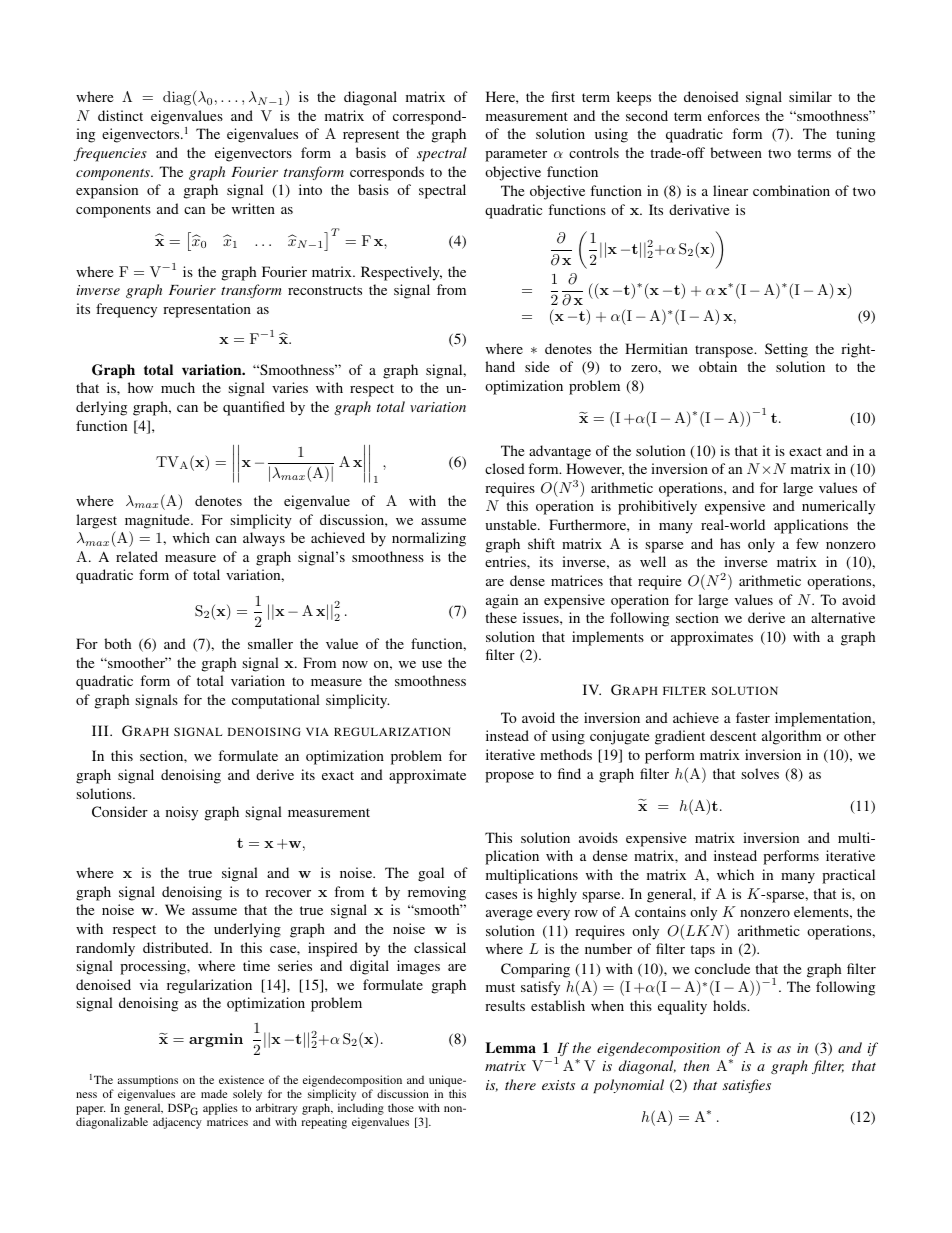  What do you see at coordinates (734, 115) in the page?
I see `enforces` at bounding box center [734, 115].
